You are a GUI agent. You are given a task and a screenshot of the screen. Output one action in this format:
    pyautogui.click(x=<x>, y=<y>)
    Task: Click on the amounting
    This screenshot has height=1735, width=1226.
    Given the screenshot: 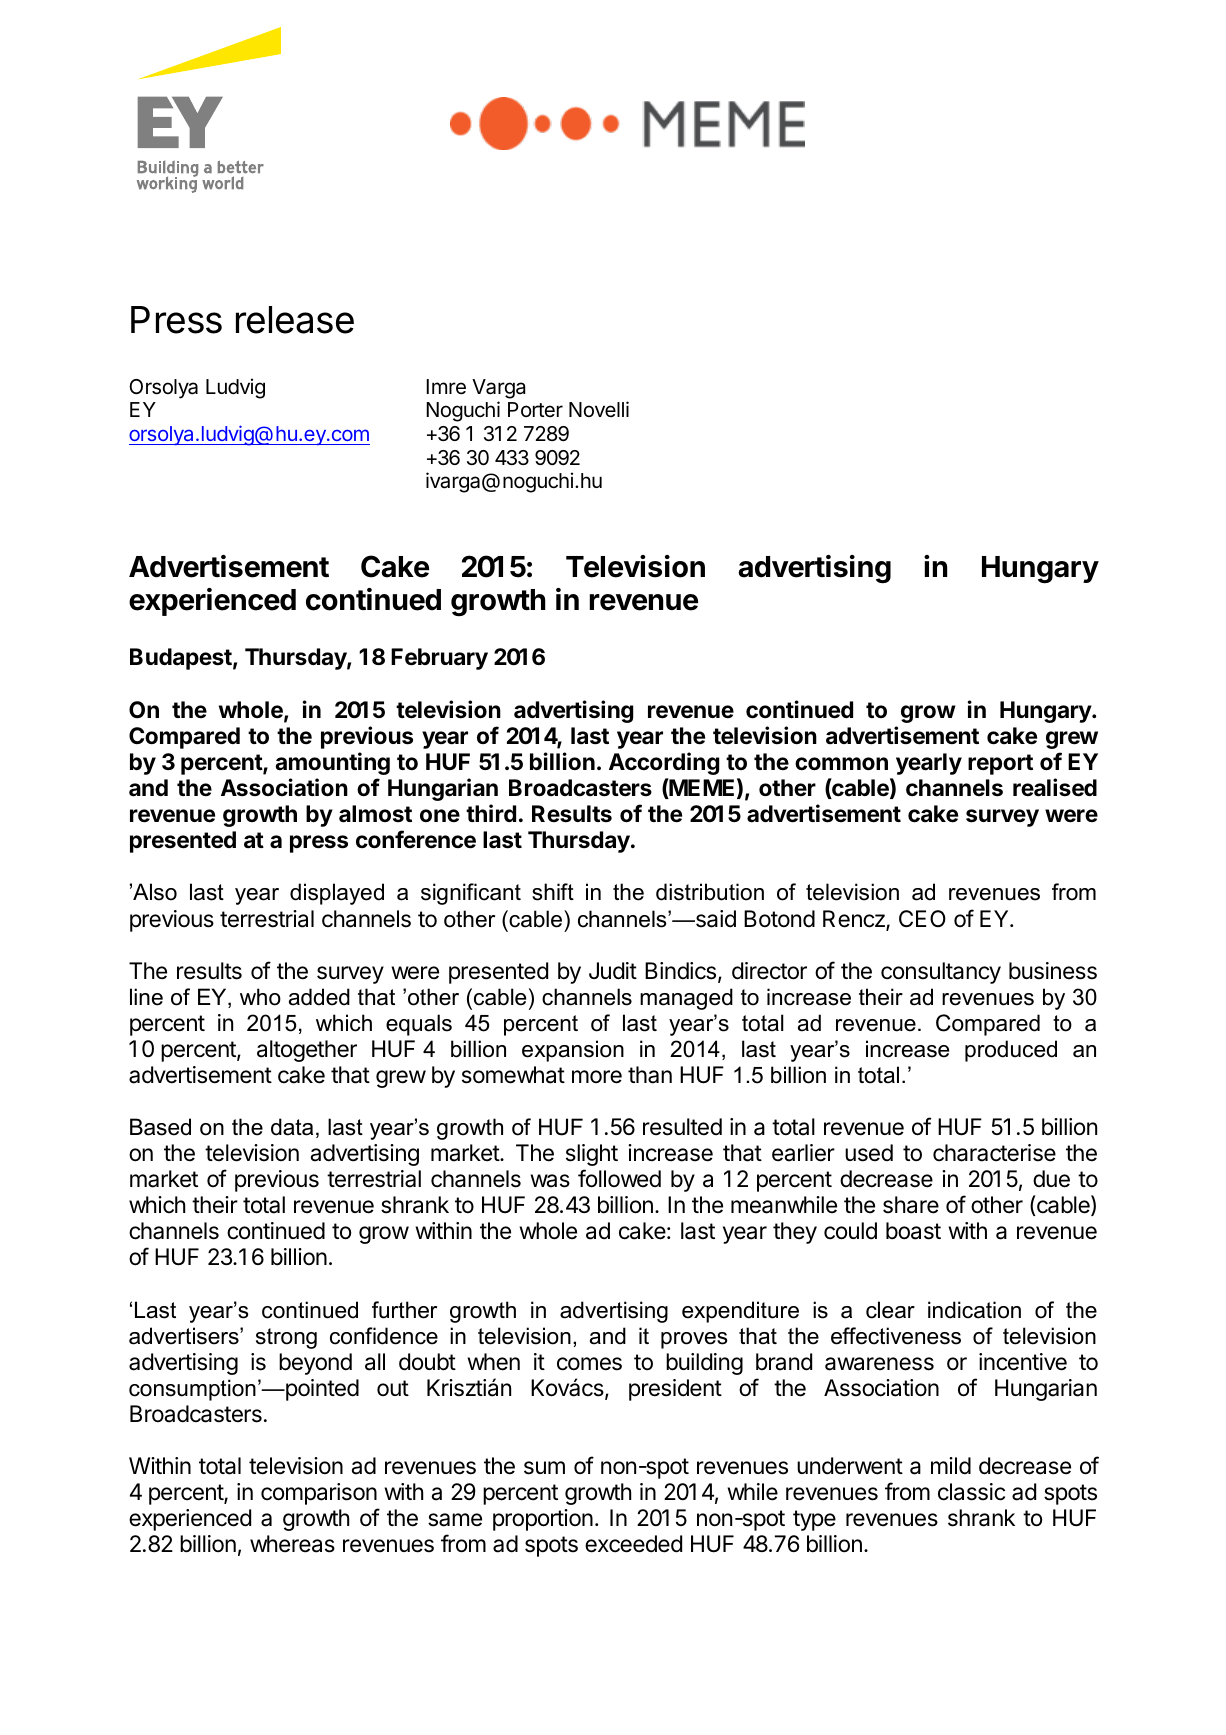 What is the action you would take?
    pyautogui.click(x=332, y=763)
